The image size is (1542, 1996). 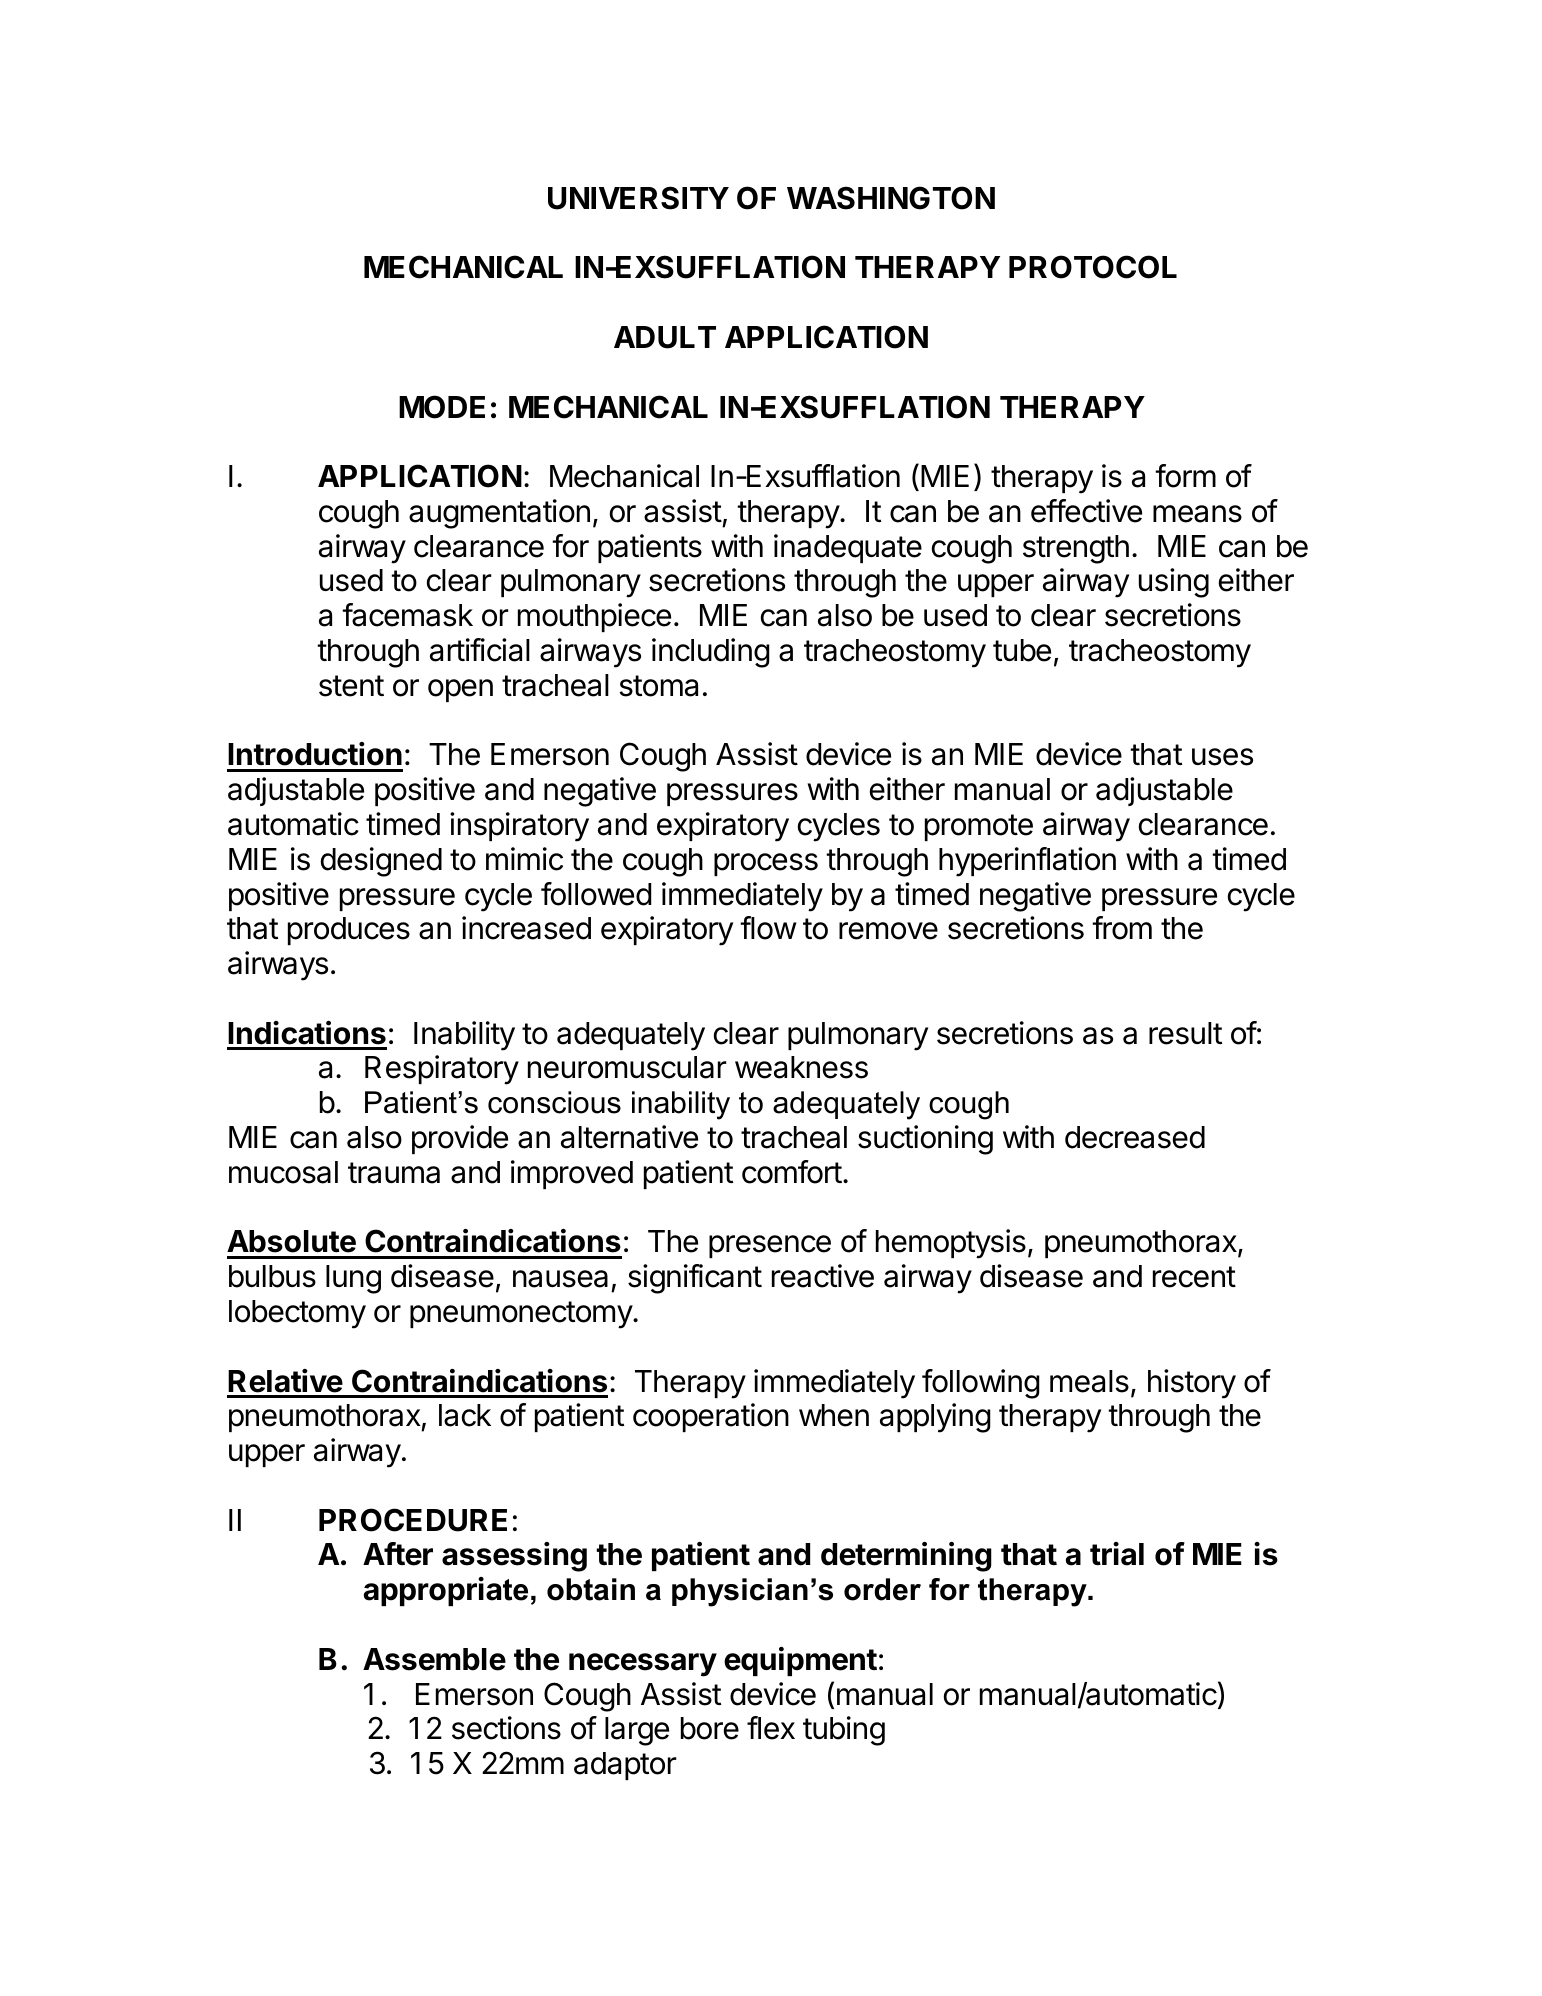 What do you see at coordinates (353, 1279) in the page?
I see `lung` at bounding box center [353, 1279].
